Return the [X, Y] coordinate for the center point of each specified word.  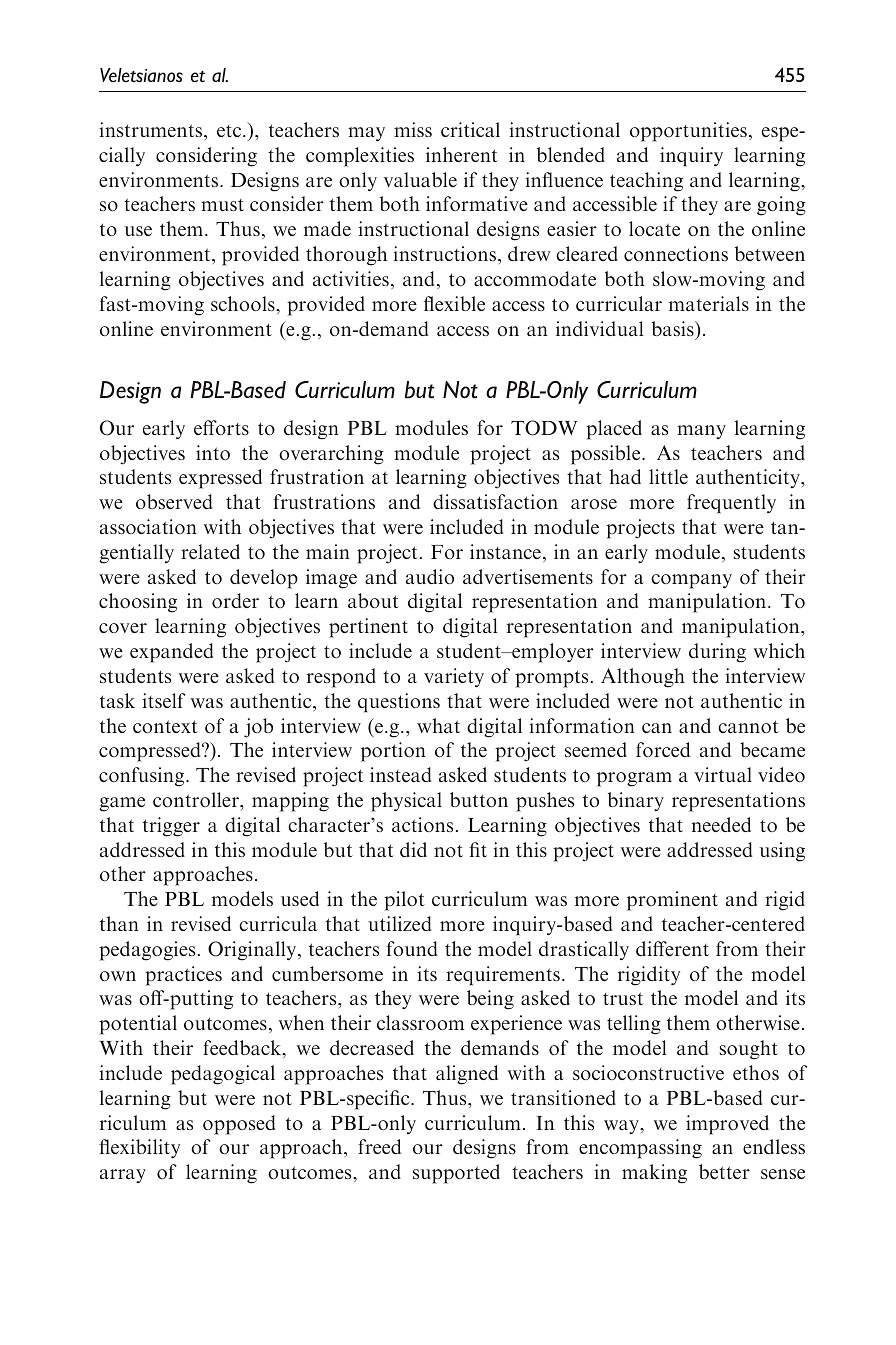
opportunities [688, 132]
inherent [462, 154]
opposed [239, 1125]
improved [727, 1125]
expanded [171, 653]
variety [454, 677]
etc [230, 131]
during [717, 653]
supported [456, 1174]
